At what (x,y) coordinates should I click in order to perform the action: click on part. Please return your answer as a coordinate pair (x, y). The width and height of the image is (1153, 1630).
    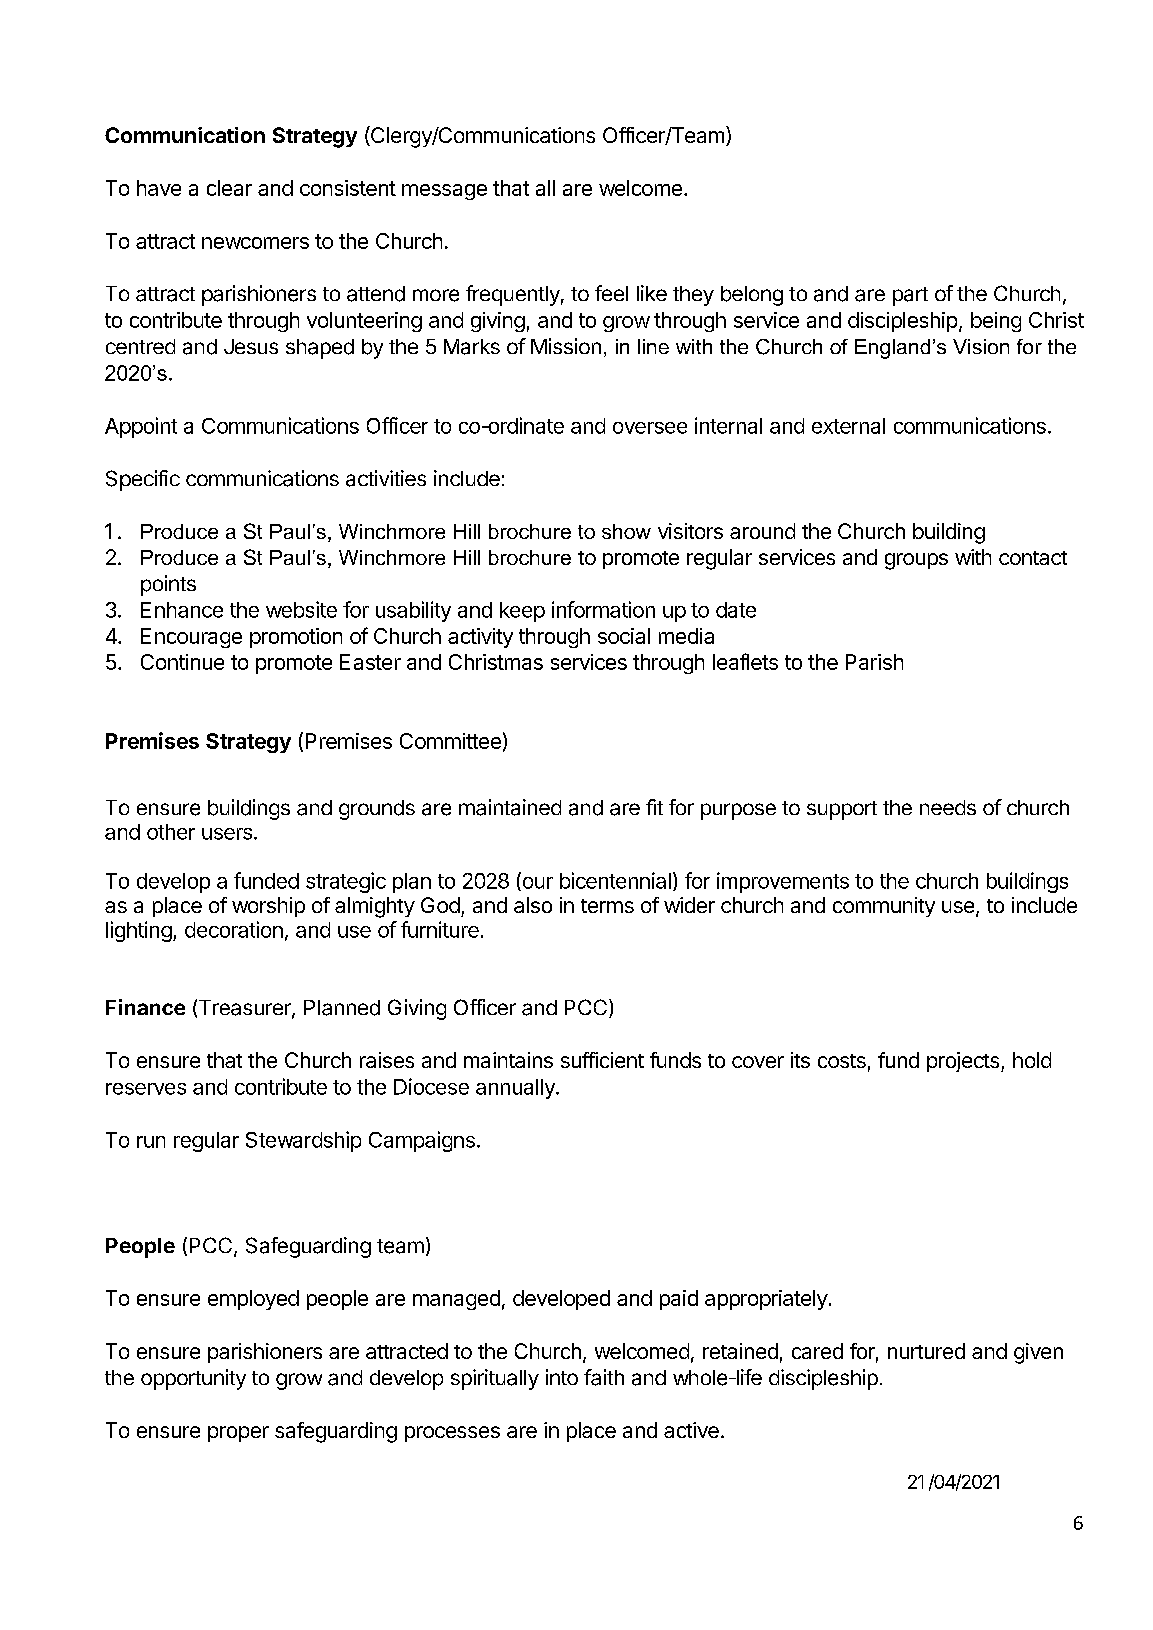
    Looking at the image, I should click on (910, 296).
